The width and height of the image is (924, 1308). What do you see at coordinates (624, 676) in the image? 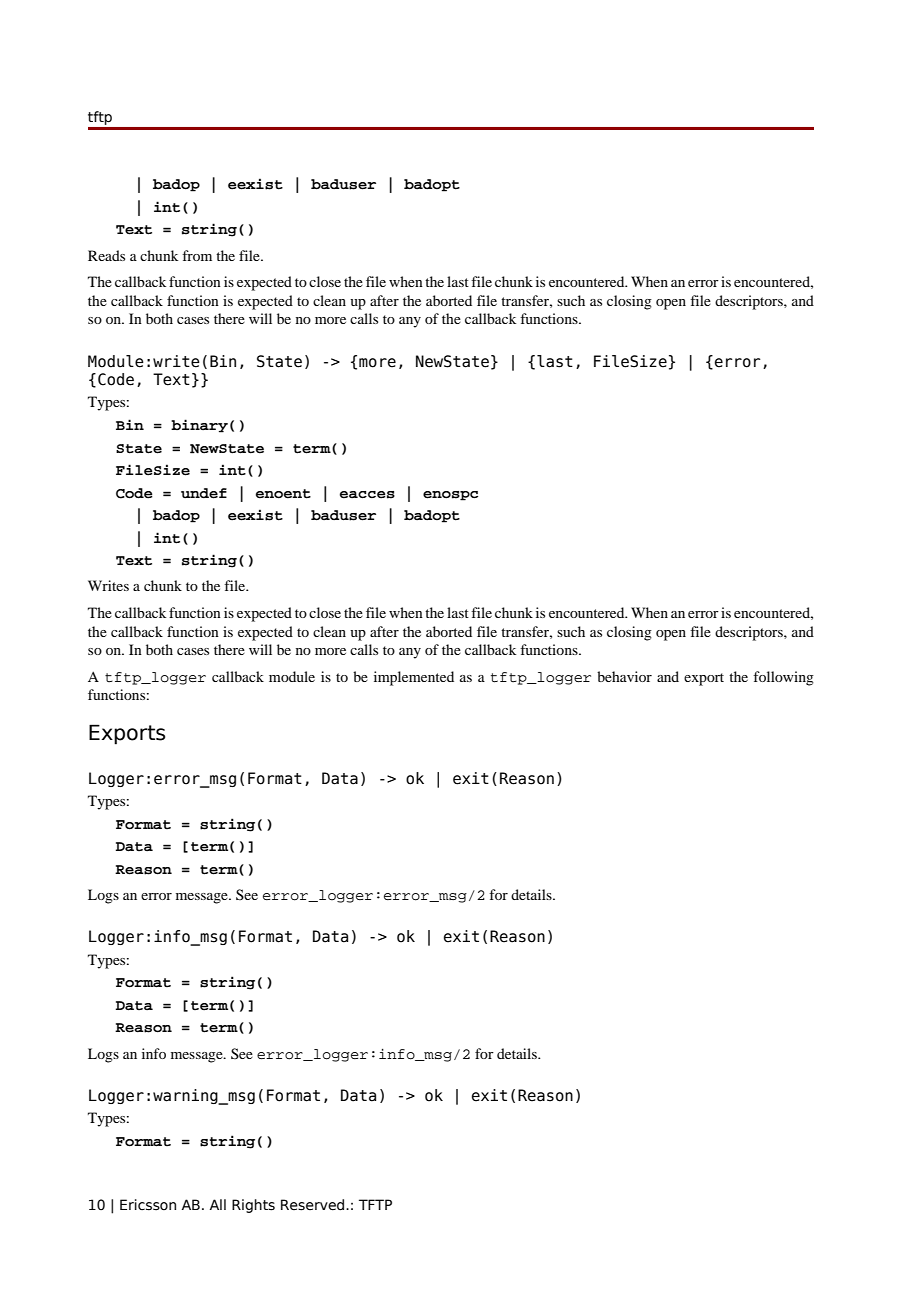
I see `behavior` at bounding box center [624, 676].
